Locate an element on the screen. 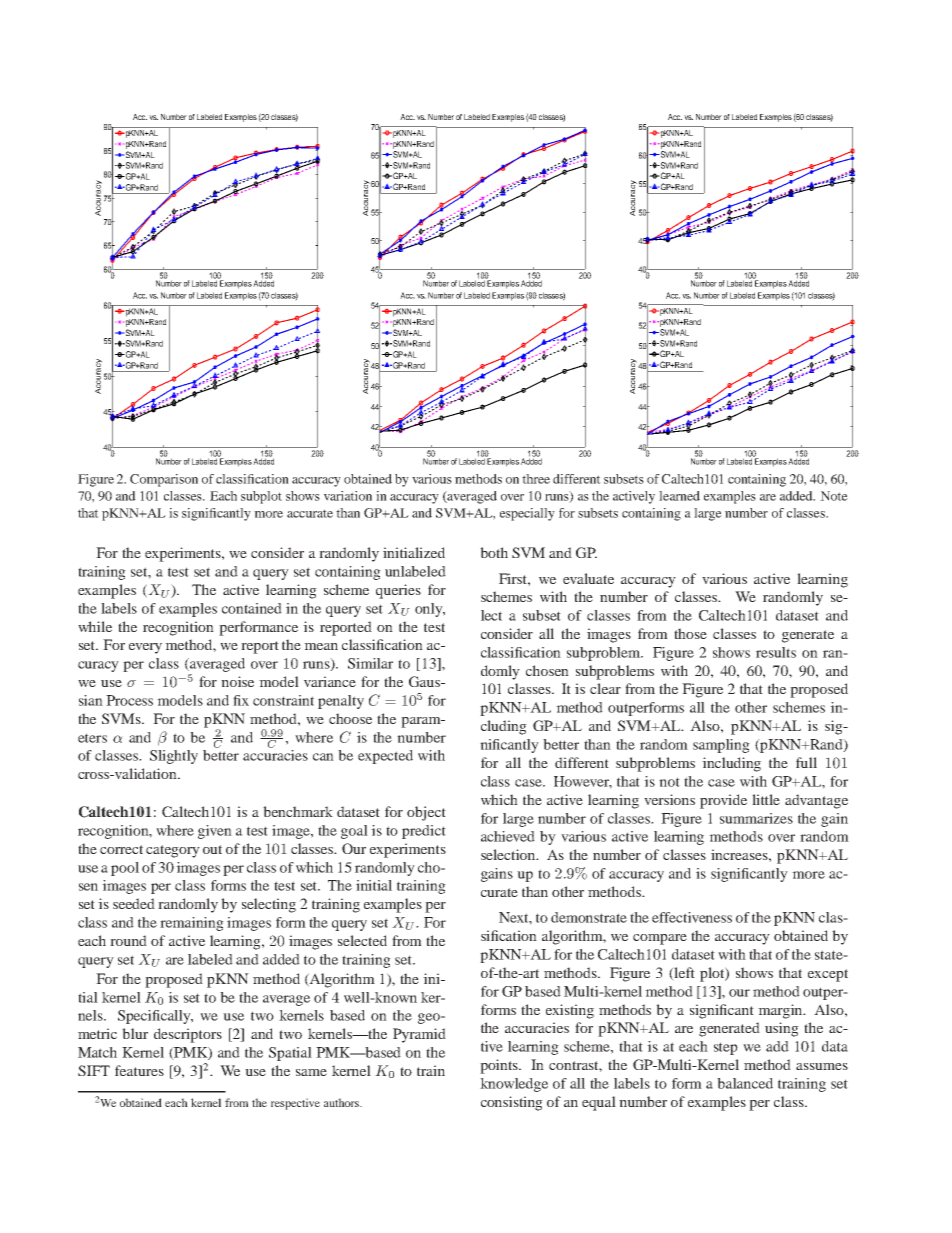 The width and height of the screenshot is (952, 1233). fix is located at coordinates (241, 700).
